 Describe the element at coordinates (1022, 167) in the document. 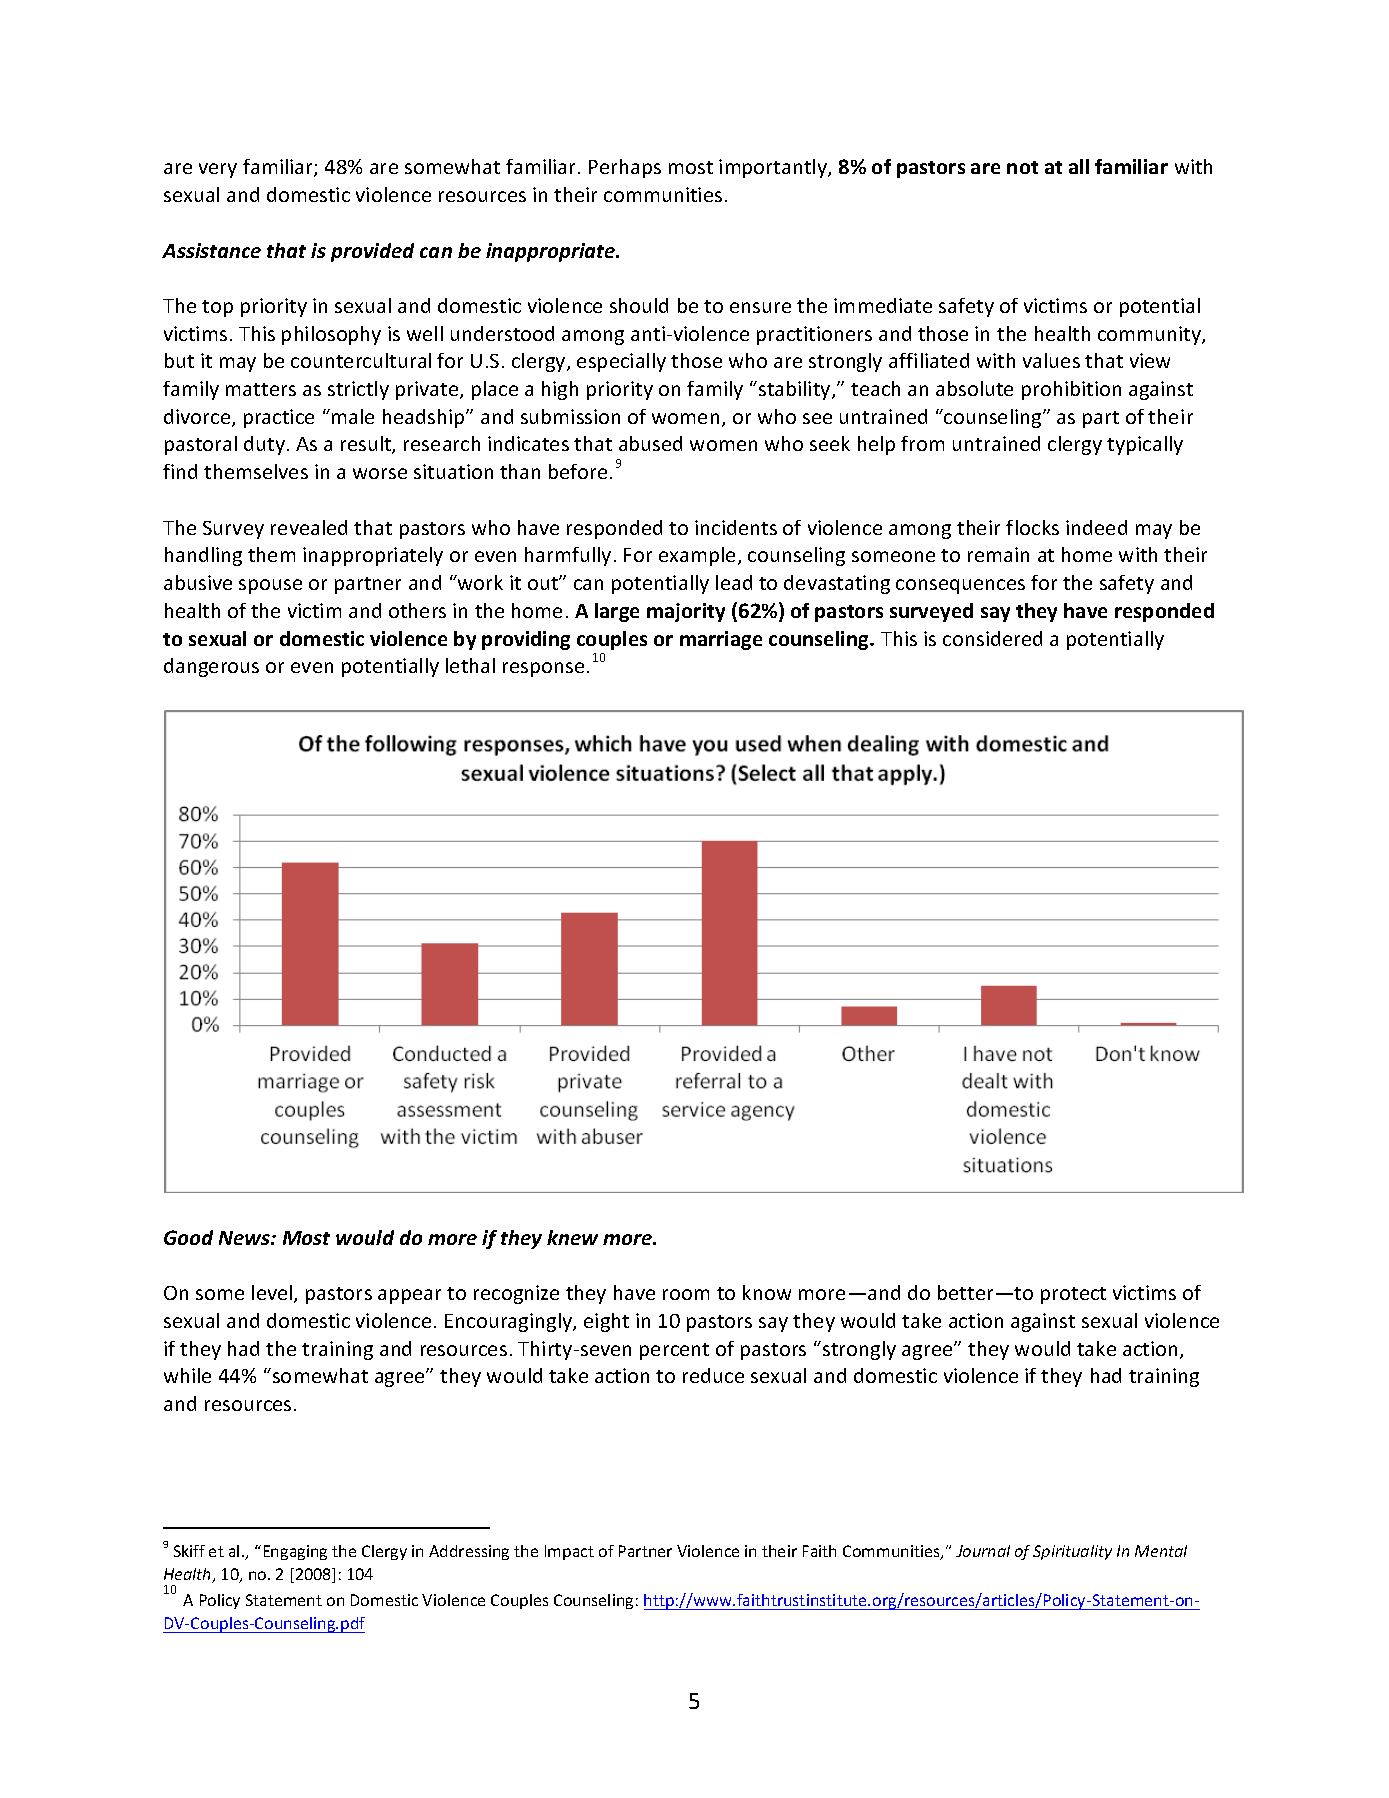

I see `not` at that location.
